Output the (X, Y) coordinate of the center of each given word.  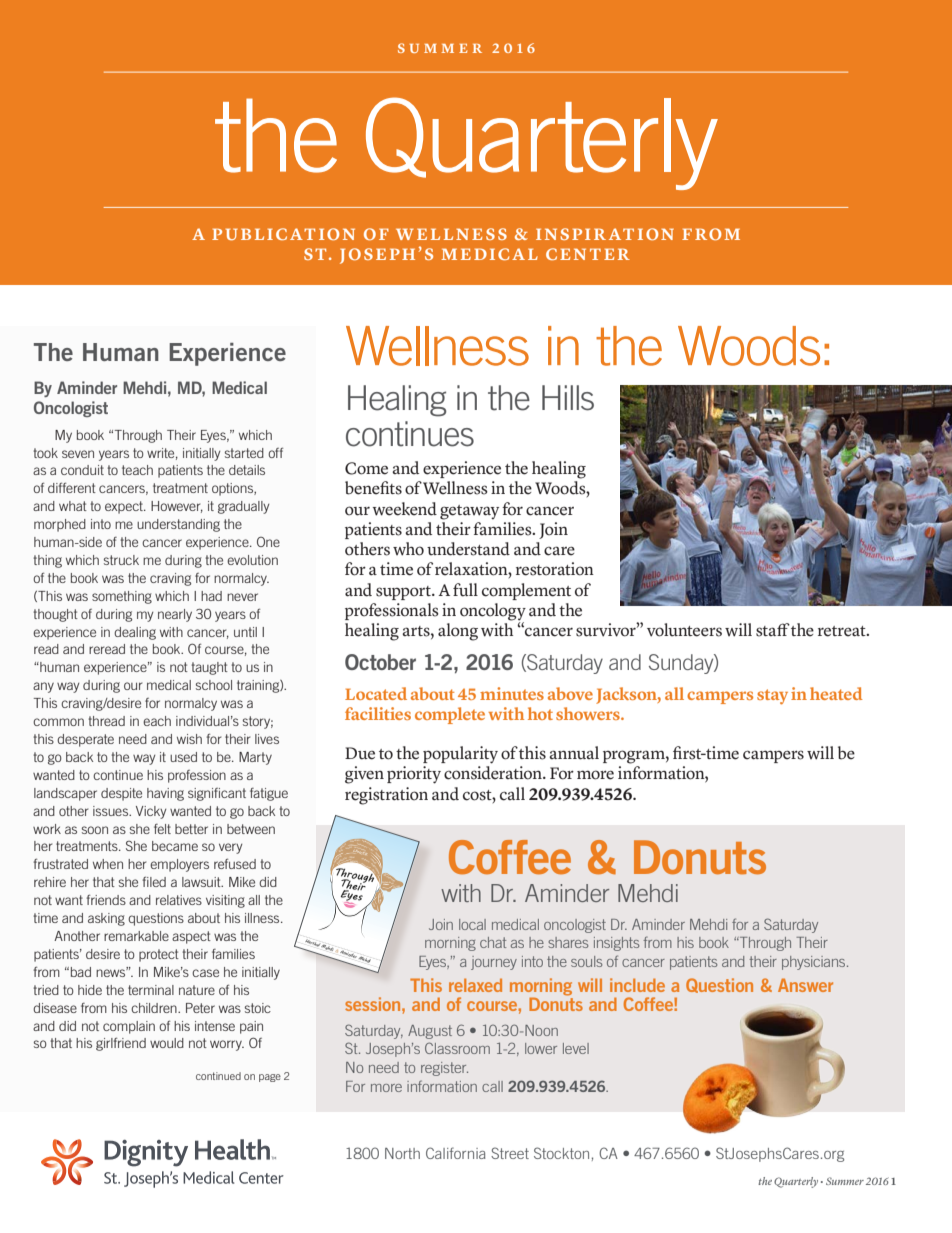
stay (772, 697)
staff (773, 630)
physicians (815, 963)
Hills (568, 398)
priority (414, 775)
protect (159, 955)
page (270, 1078)
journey (494, 963)
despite (121, 794)
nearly (175, 615)
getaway (469, 512)
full (465, 590)
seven (78, 454)
